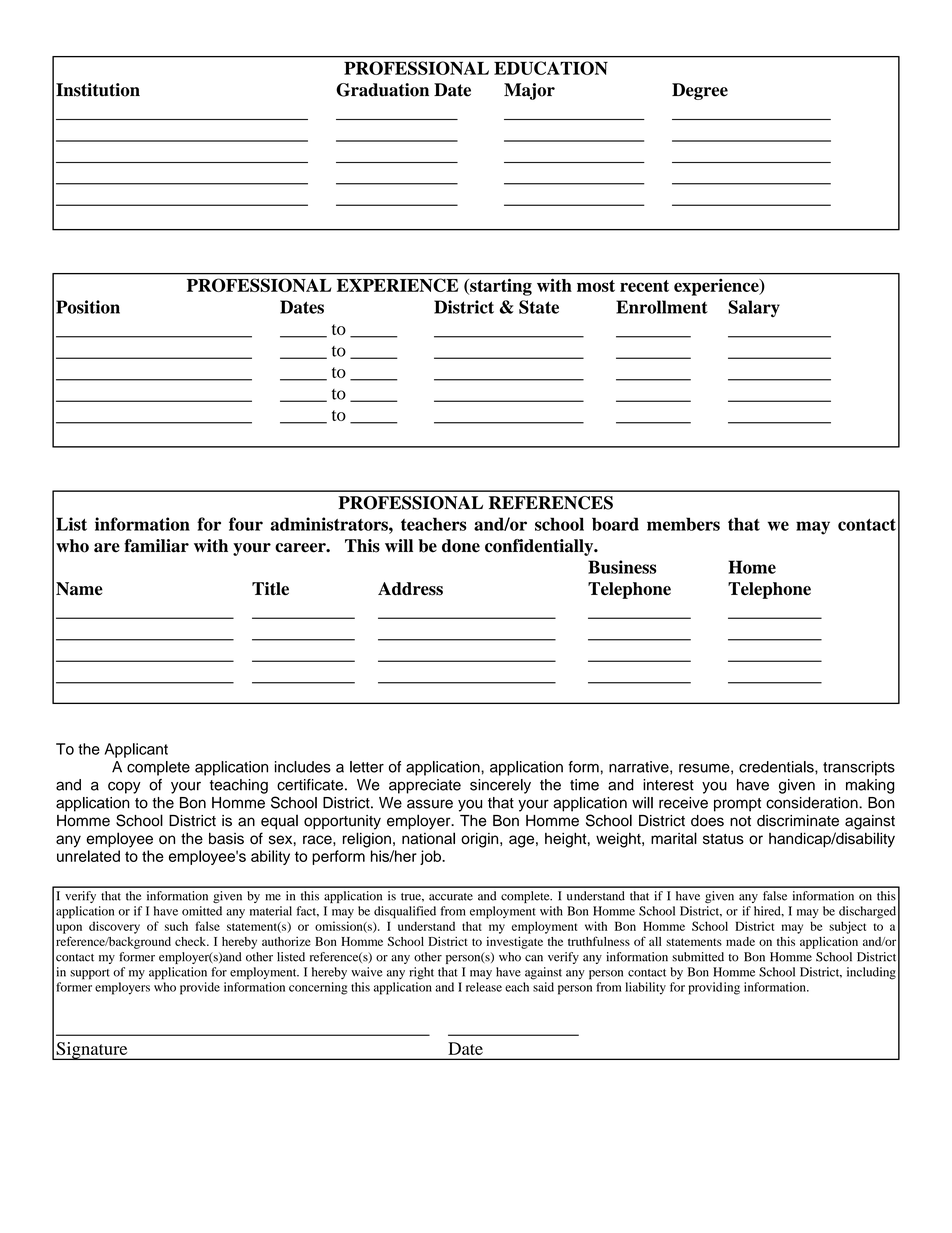  I want to click on Degree, so click(700, 91).
